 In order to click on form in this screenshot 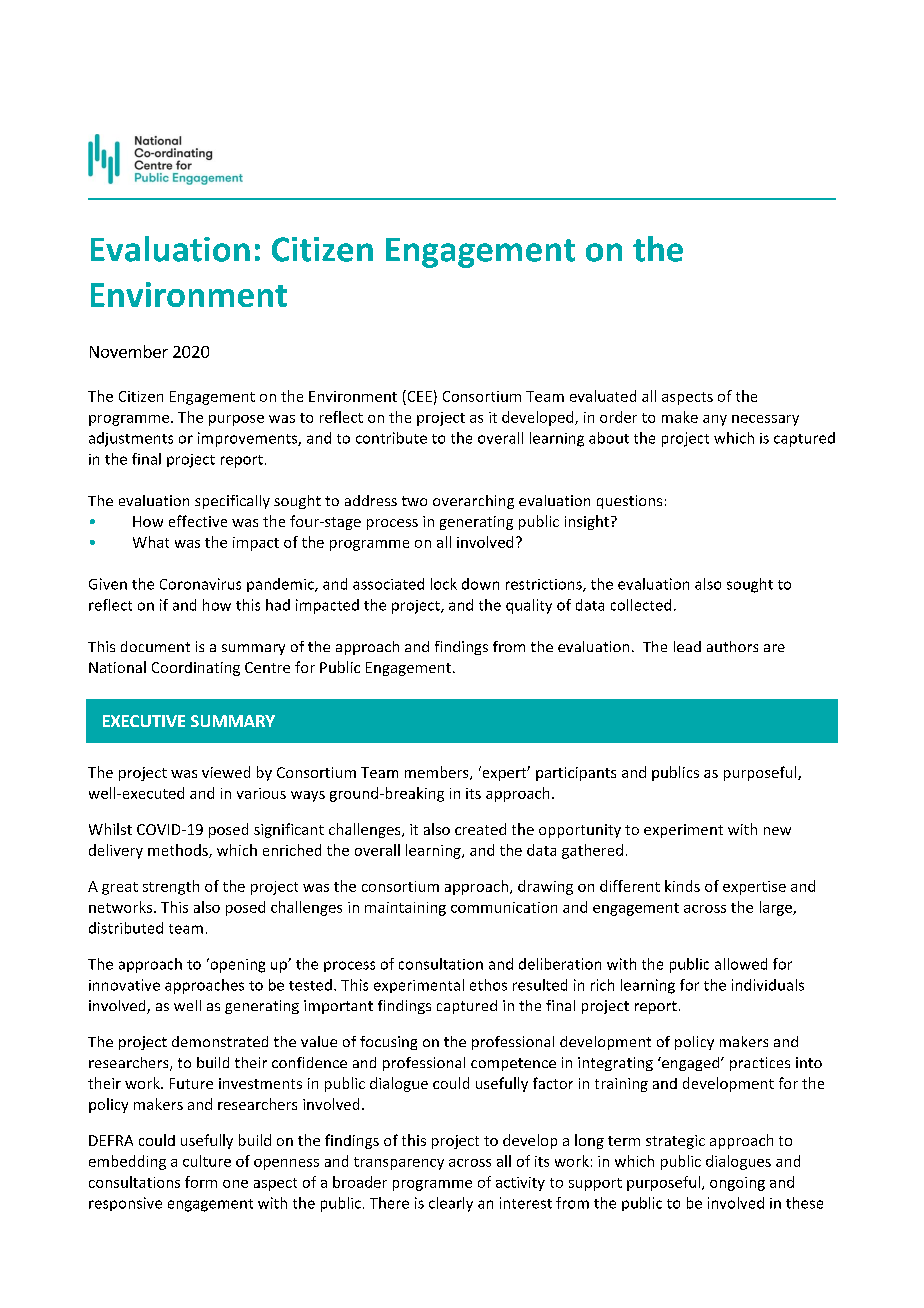, I will do `click(201, 1182)`.
